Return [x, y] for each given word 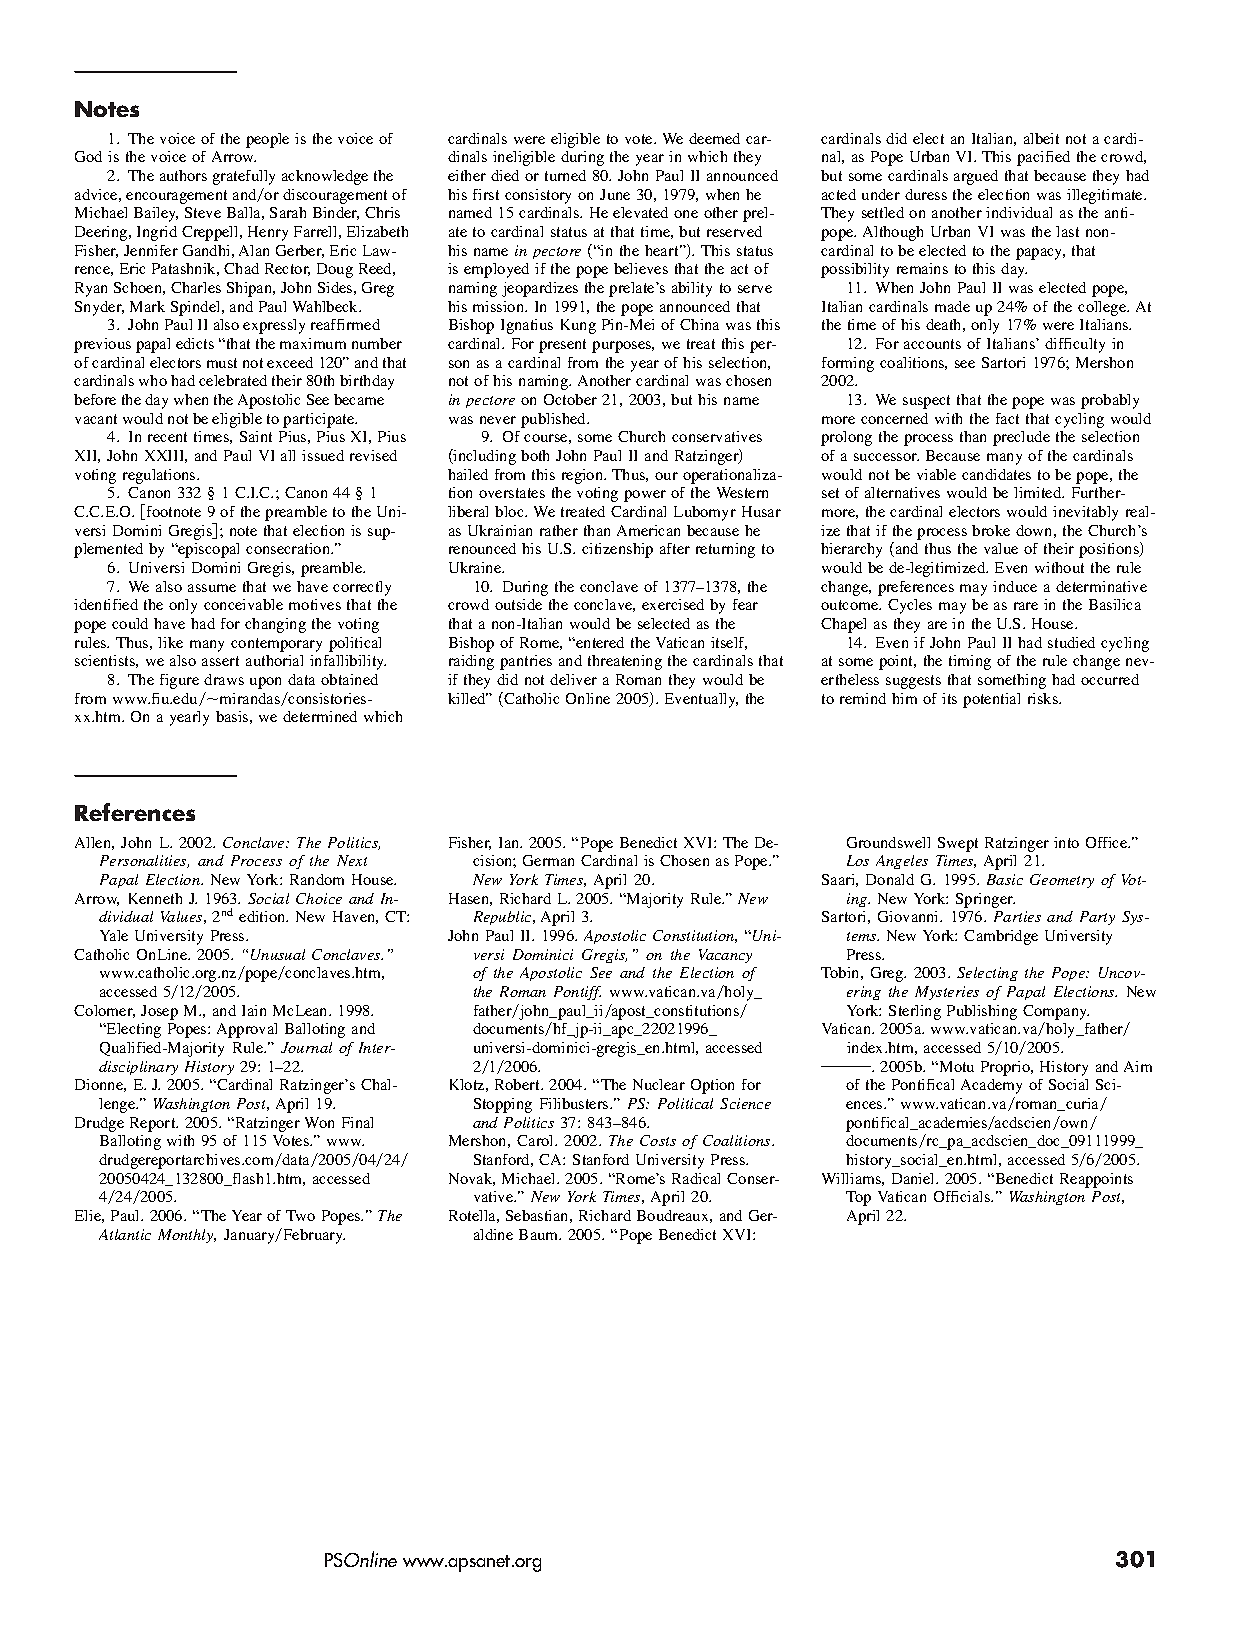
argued [976, 177]
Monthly [187, 1236]
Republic [504, 918]
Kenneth [155, 898]
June [615, 194]
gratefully [244, 177]
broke [991, 530]
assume [212, 588]
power [645, 496]
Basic [1005, 879]
